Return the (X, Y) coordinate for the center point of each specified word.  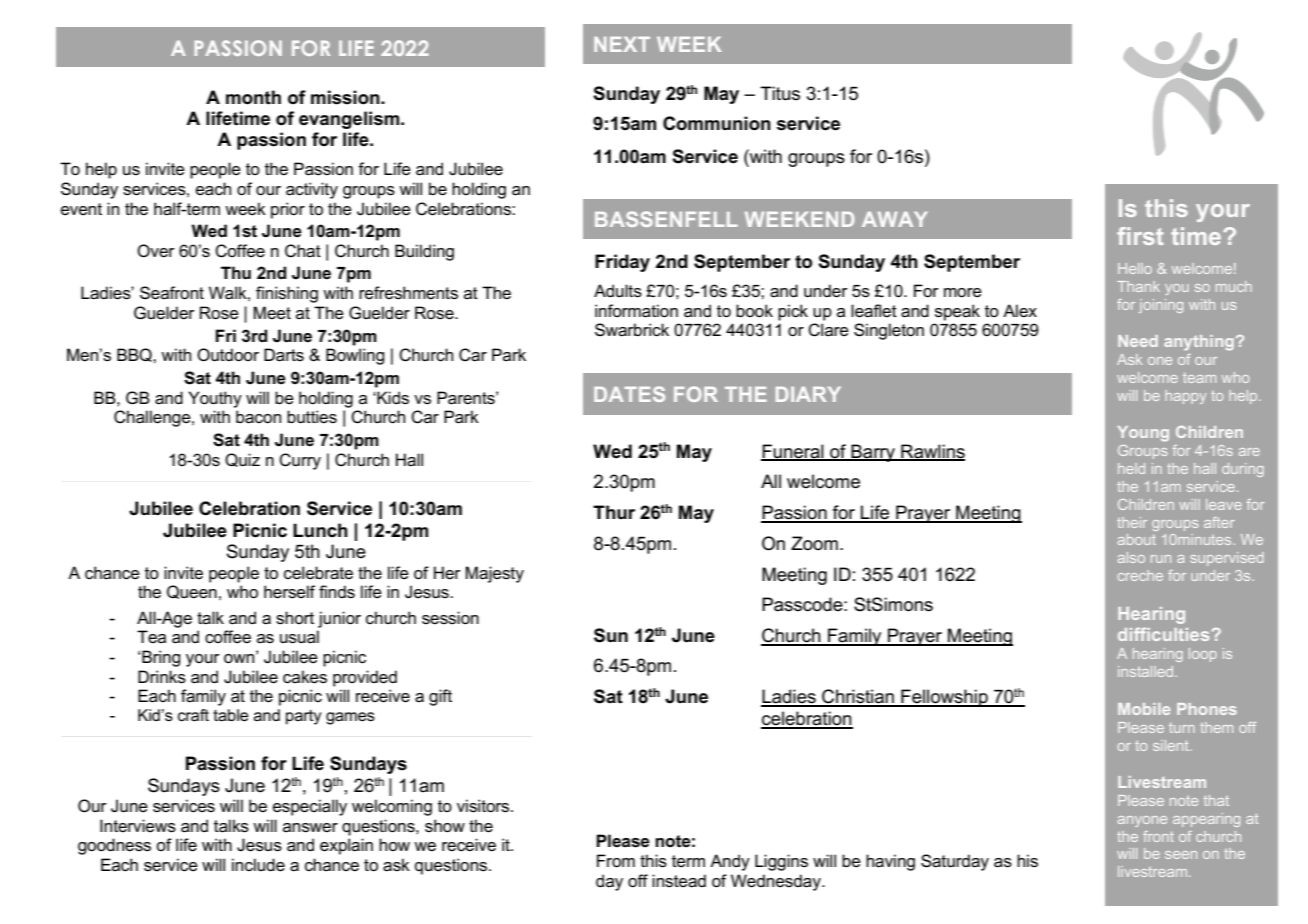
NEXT (622, 44)
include (258, 865)
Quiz (242, 460)
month (253, 97)
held (1131, 468)
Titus (780, 93)
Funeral (793, 452)
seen (1181, 855)
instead (679, 881)
